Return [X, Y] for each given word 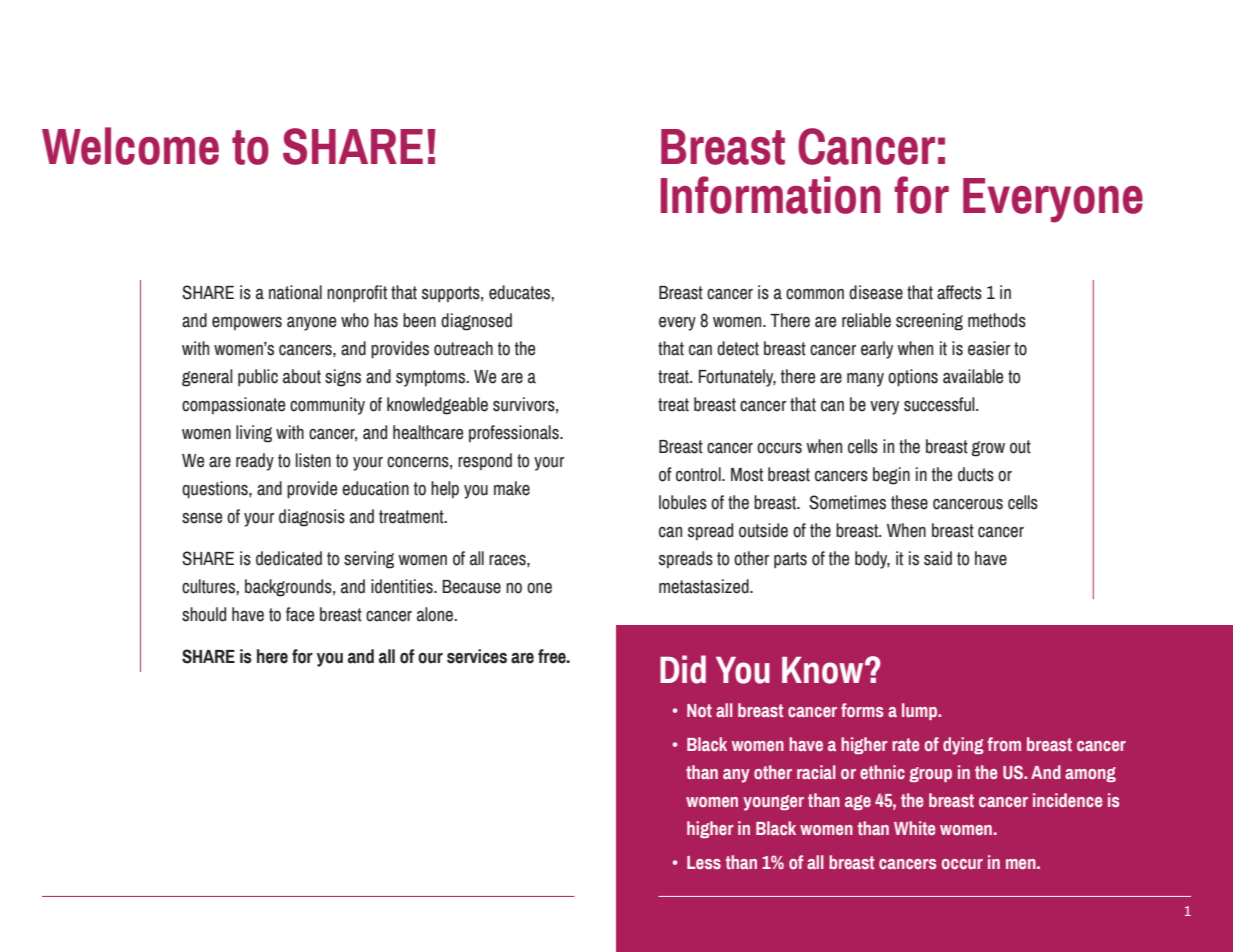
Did [683, 669]
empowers [247, 323]
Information [771, 195]
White [914, 828]
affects [959, 292]
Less [704, 862]
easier [989, 348]
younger [773, 803]
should [204, 614]
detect [738, 348]
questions [216, 490]
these [909, 502]
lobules [683, 502]
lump [920, 711]
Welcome [130, 146]
